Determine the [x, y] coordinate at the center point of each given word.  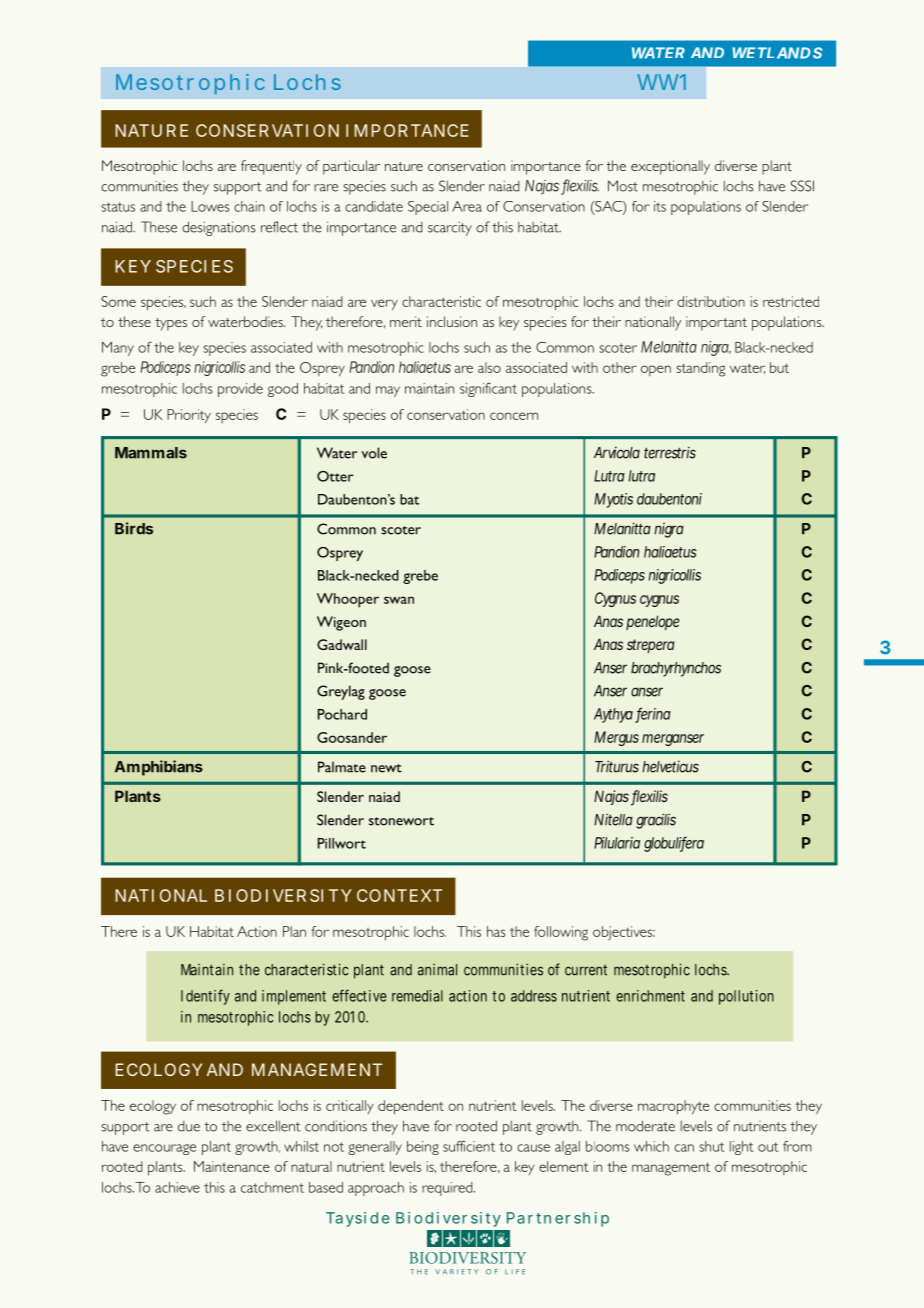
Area [467, 206]
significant [488, 390]
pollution [746, 997]
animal [437, 970]
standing [700, 369]
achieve [177, 1187]
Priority [189, 416]
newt [386, 768]
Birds [134, 528]
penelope [653, 622]
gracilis [656, 821]
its [660, 206]
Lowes [210, 206]
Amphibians [159, 768]
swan [399, 600]
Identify [205, 997]
